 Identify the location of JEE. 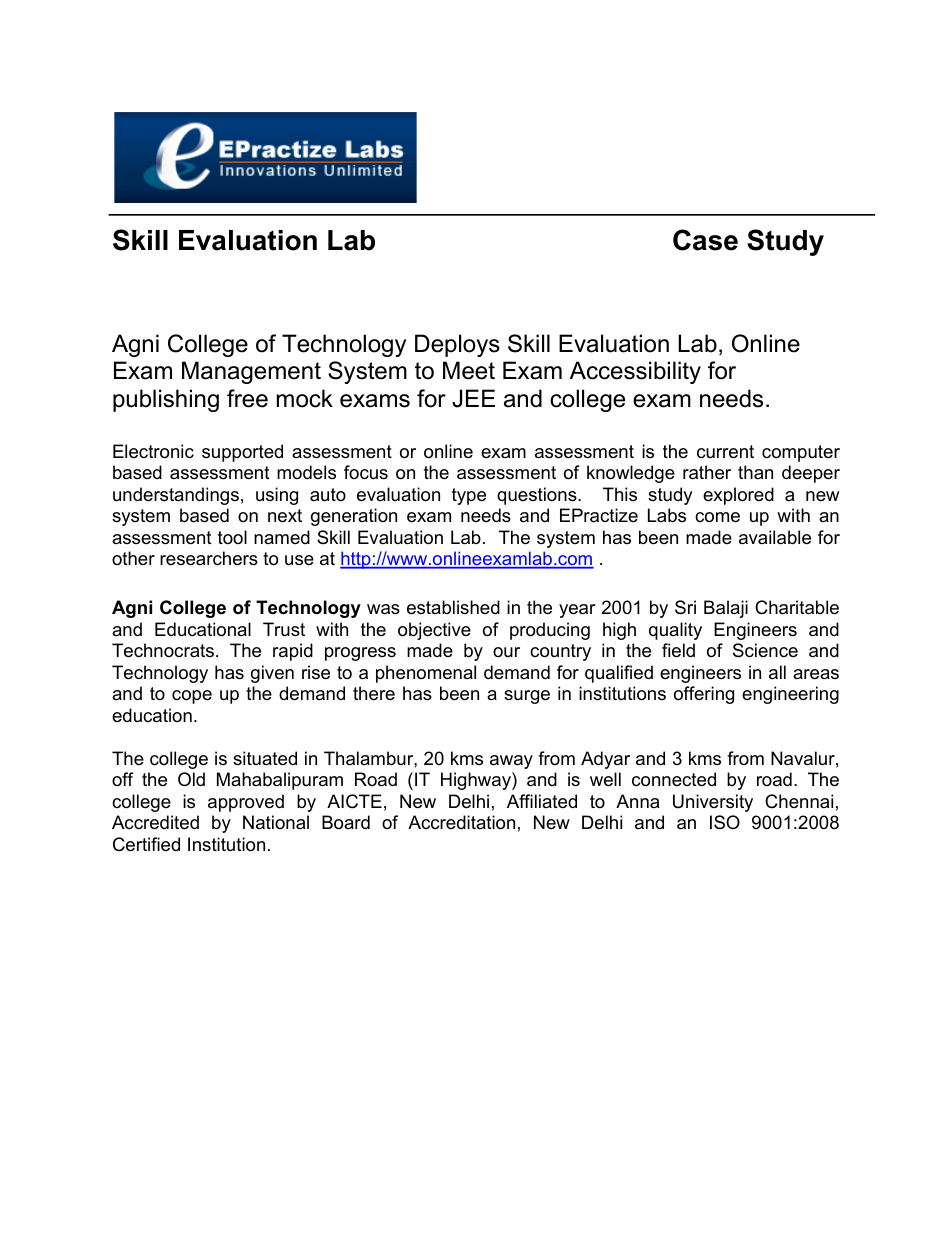
(473, 398).
